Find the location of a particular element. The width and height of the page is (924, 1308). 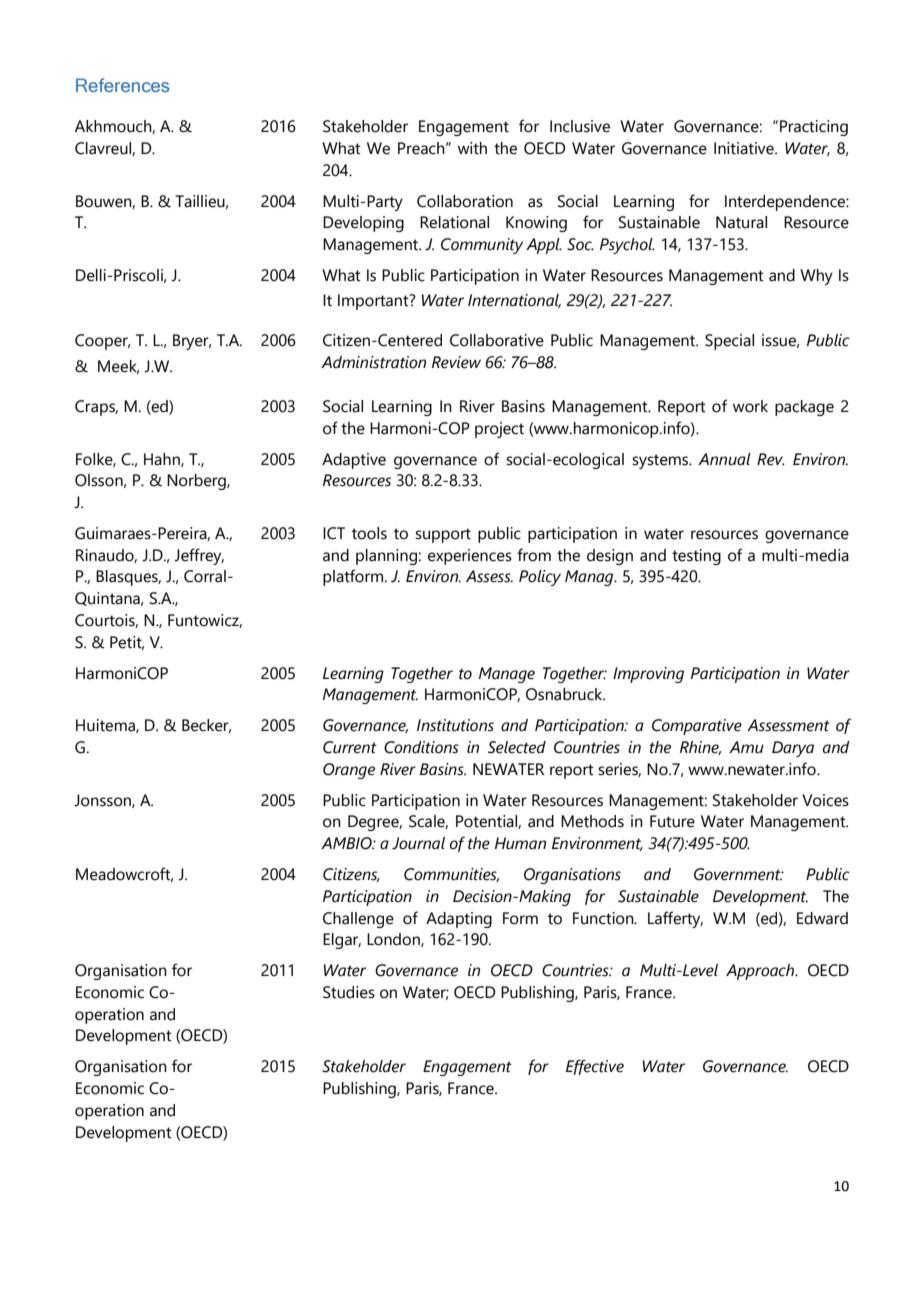

Studies is located at coordinates (349, 992).
